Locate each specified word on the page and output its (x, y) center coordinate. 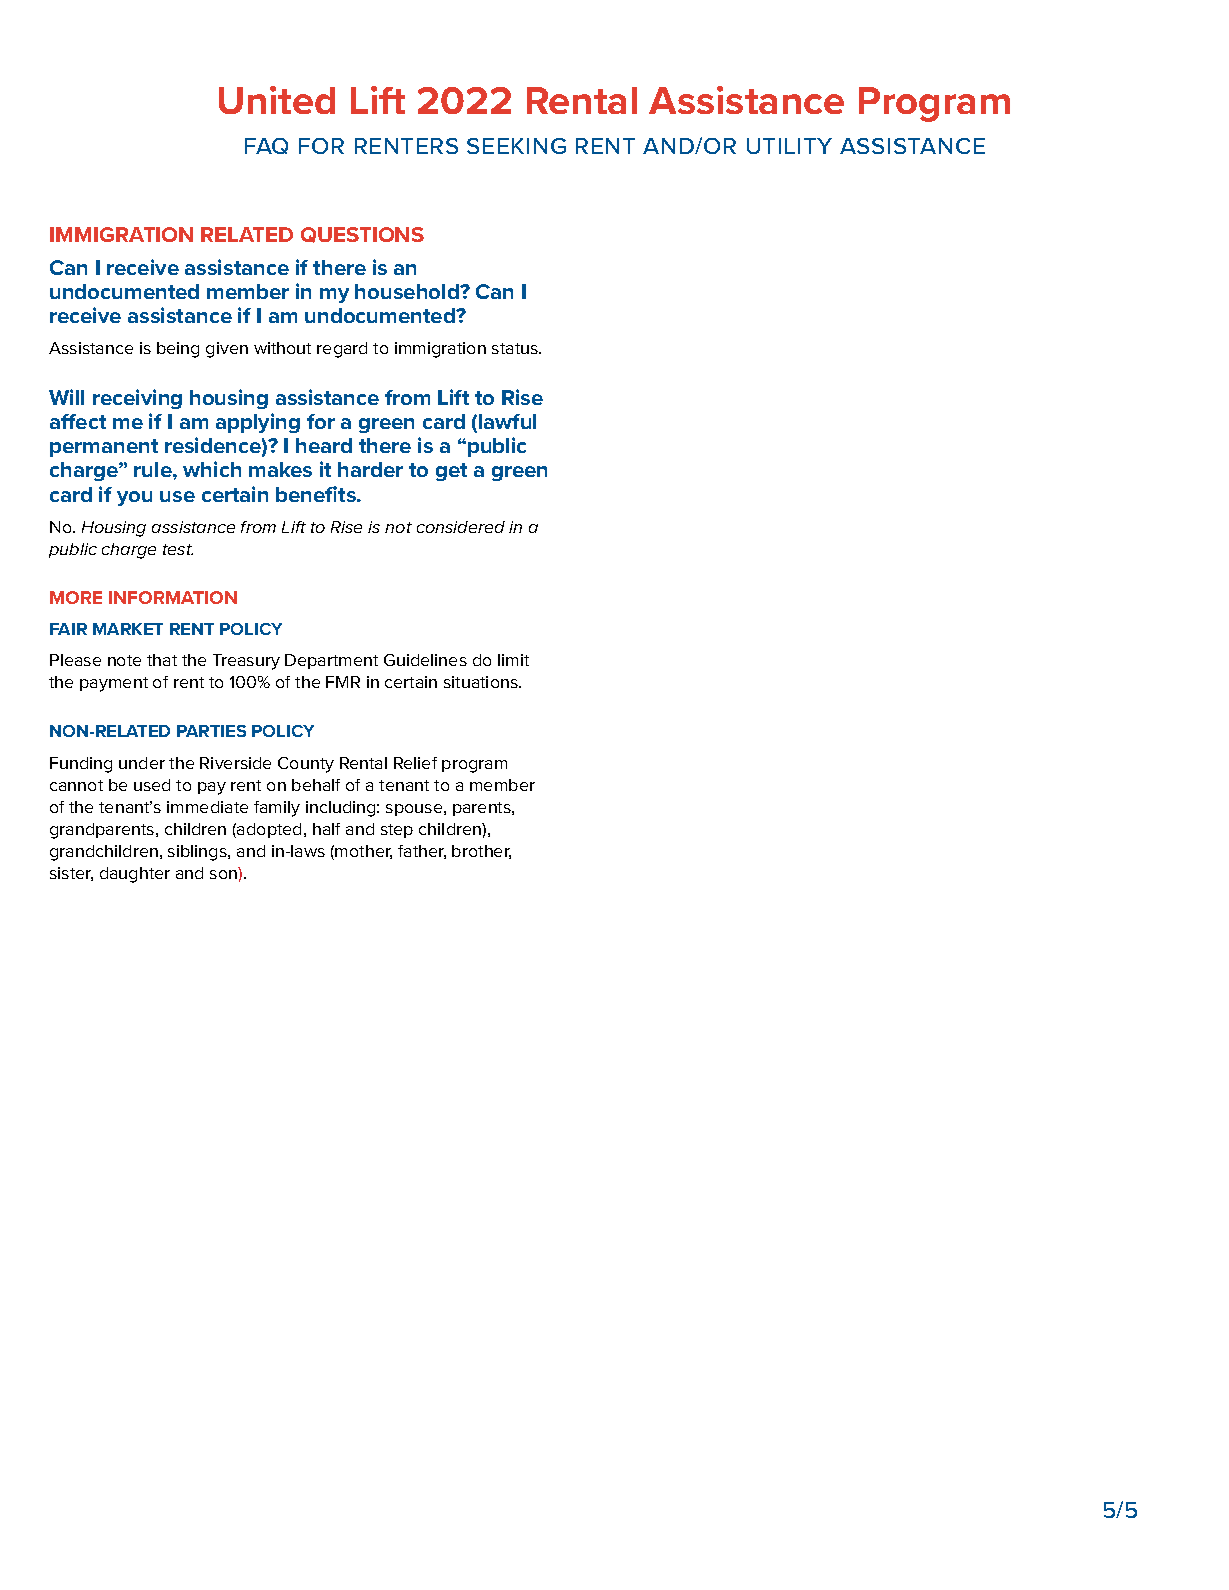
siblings (198, 853)
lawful (507, 421)
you (134, 498)
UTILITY (789, 146)
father (422, 852)
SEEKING (516, 146)
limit (513, 660)
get (451, 472)
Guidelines (425, 660)
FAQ (266, 146)
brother (481, 852)
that (162, 660)
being (178, 350)
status (516, 348)
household (408, 291)
